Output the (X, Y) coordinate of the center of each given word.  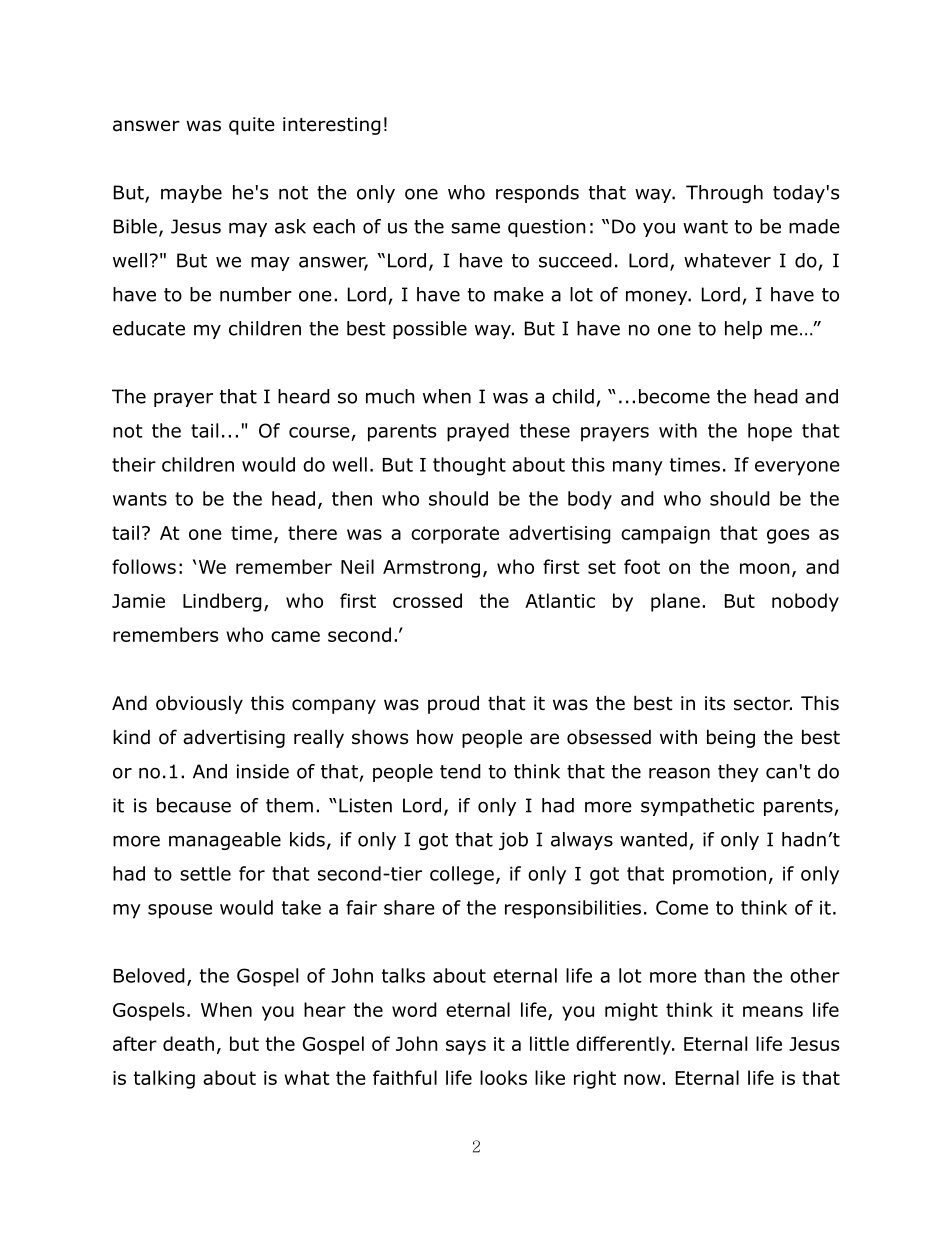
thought (469, 466)
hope (770, 432)
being (731, 738)
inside (263, 771)
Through (724, 194)
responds (537, 194)
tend (460, 771)
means (773, 1011)
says (466, 1047)
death (188, 1043)
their (134, 464)
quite (252, 126)
